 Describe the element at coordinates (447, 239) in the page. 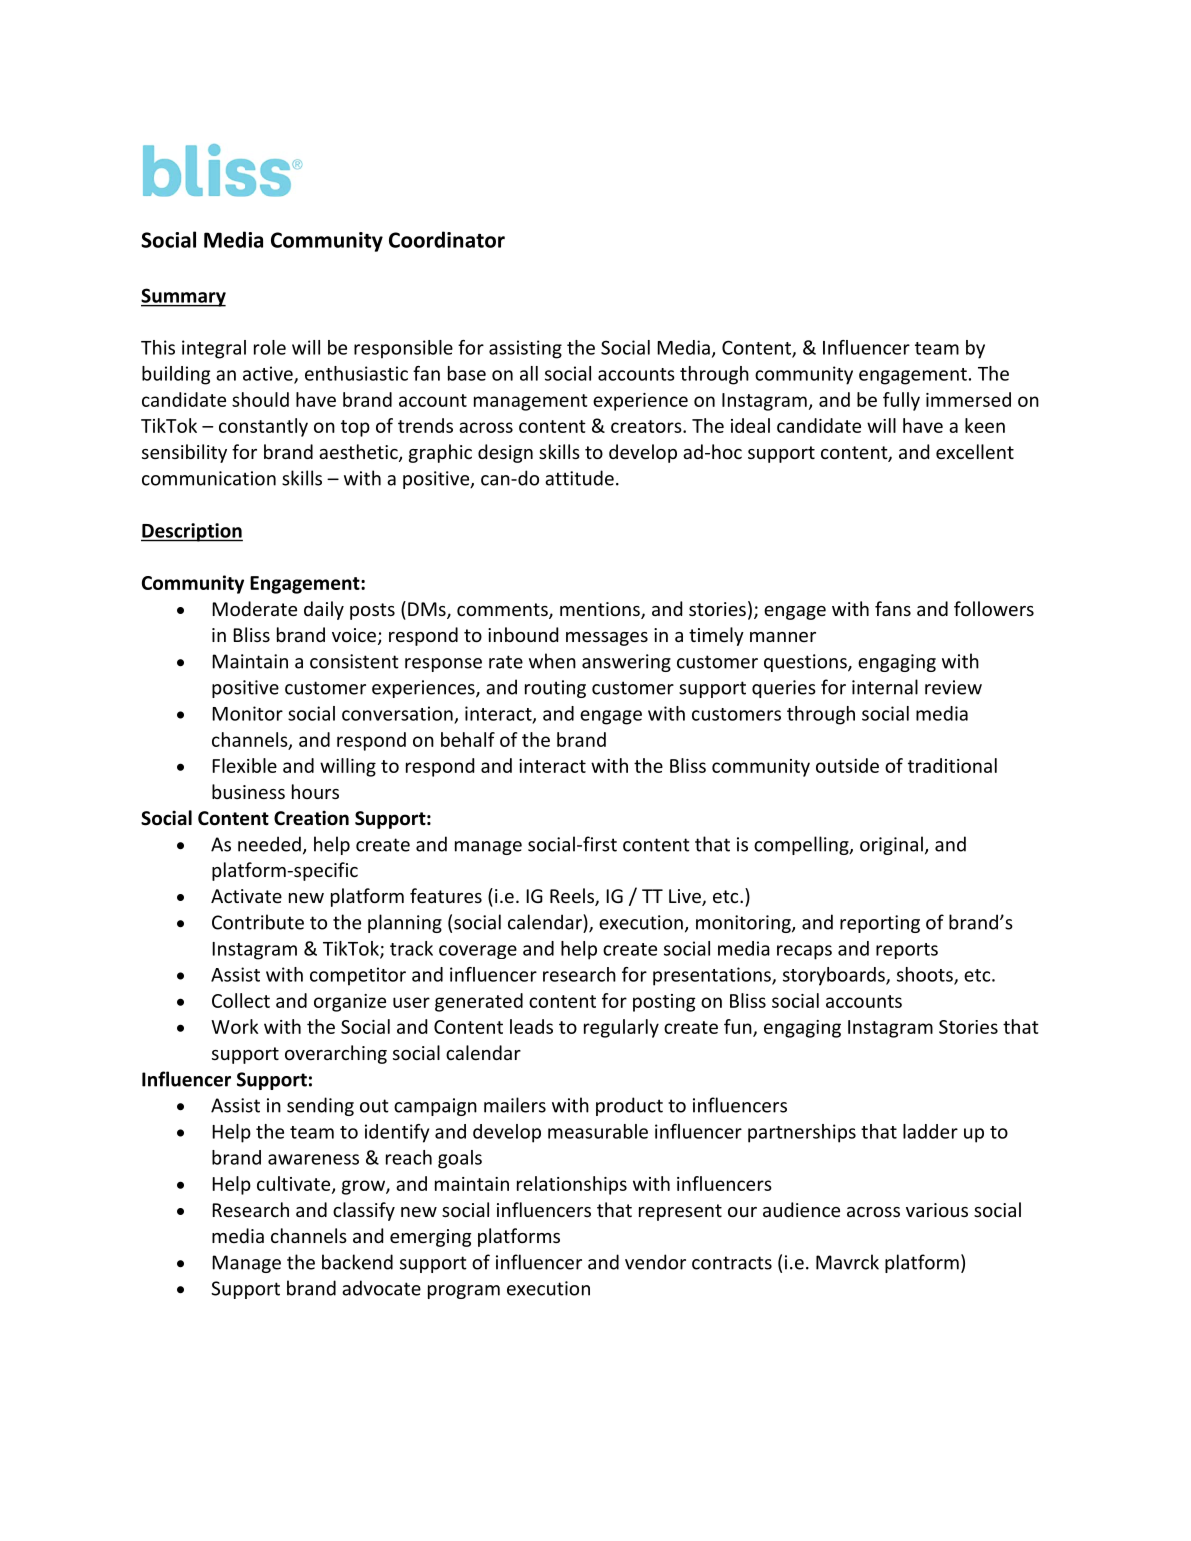

I see `Coordinator` at that location.
